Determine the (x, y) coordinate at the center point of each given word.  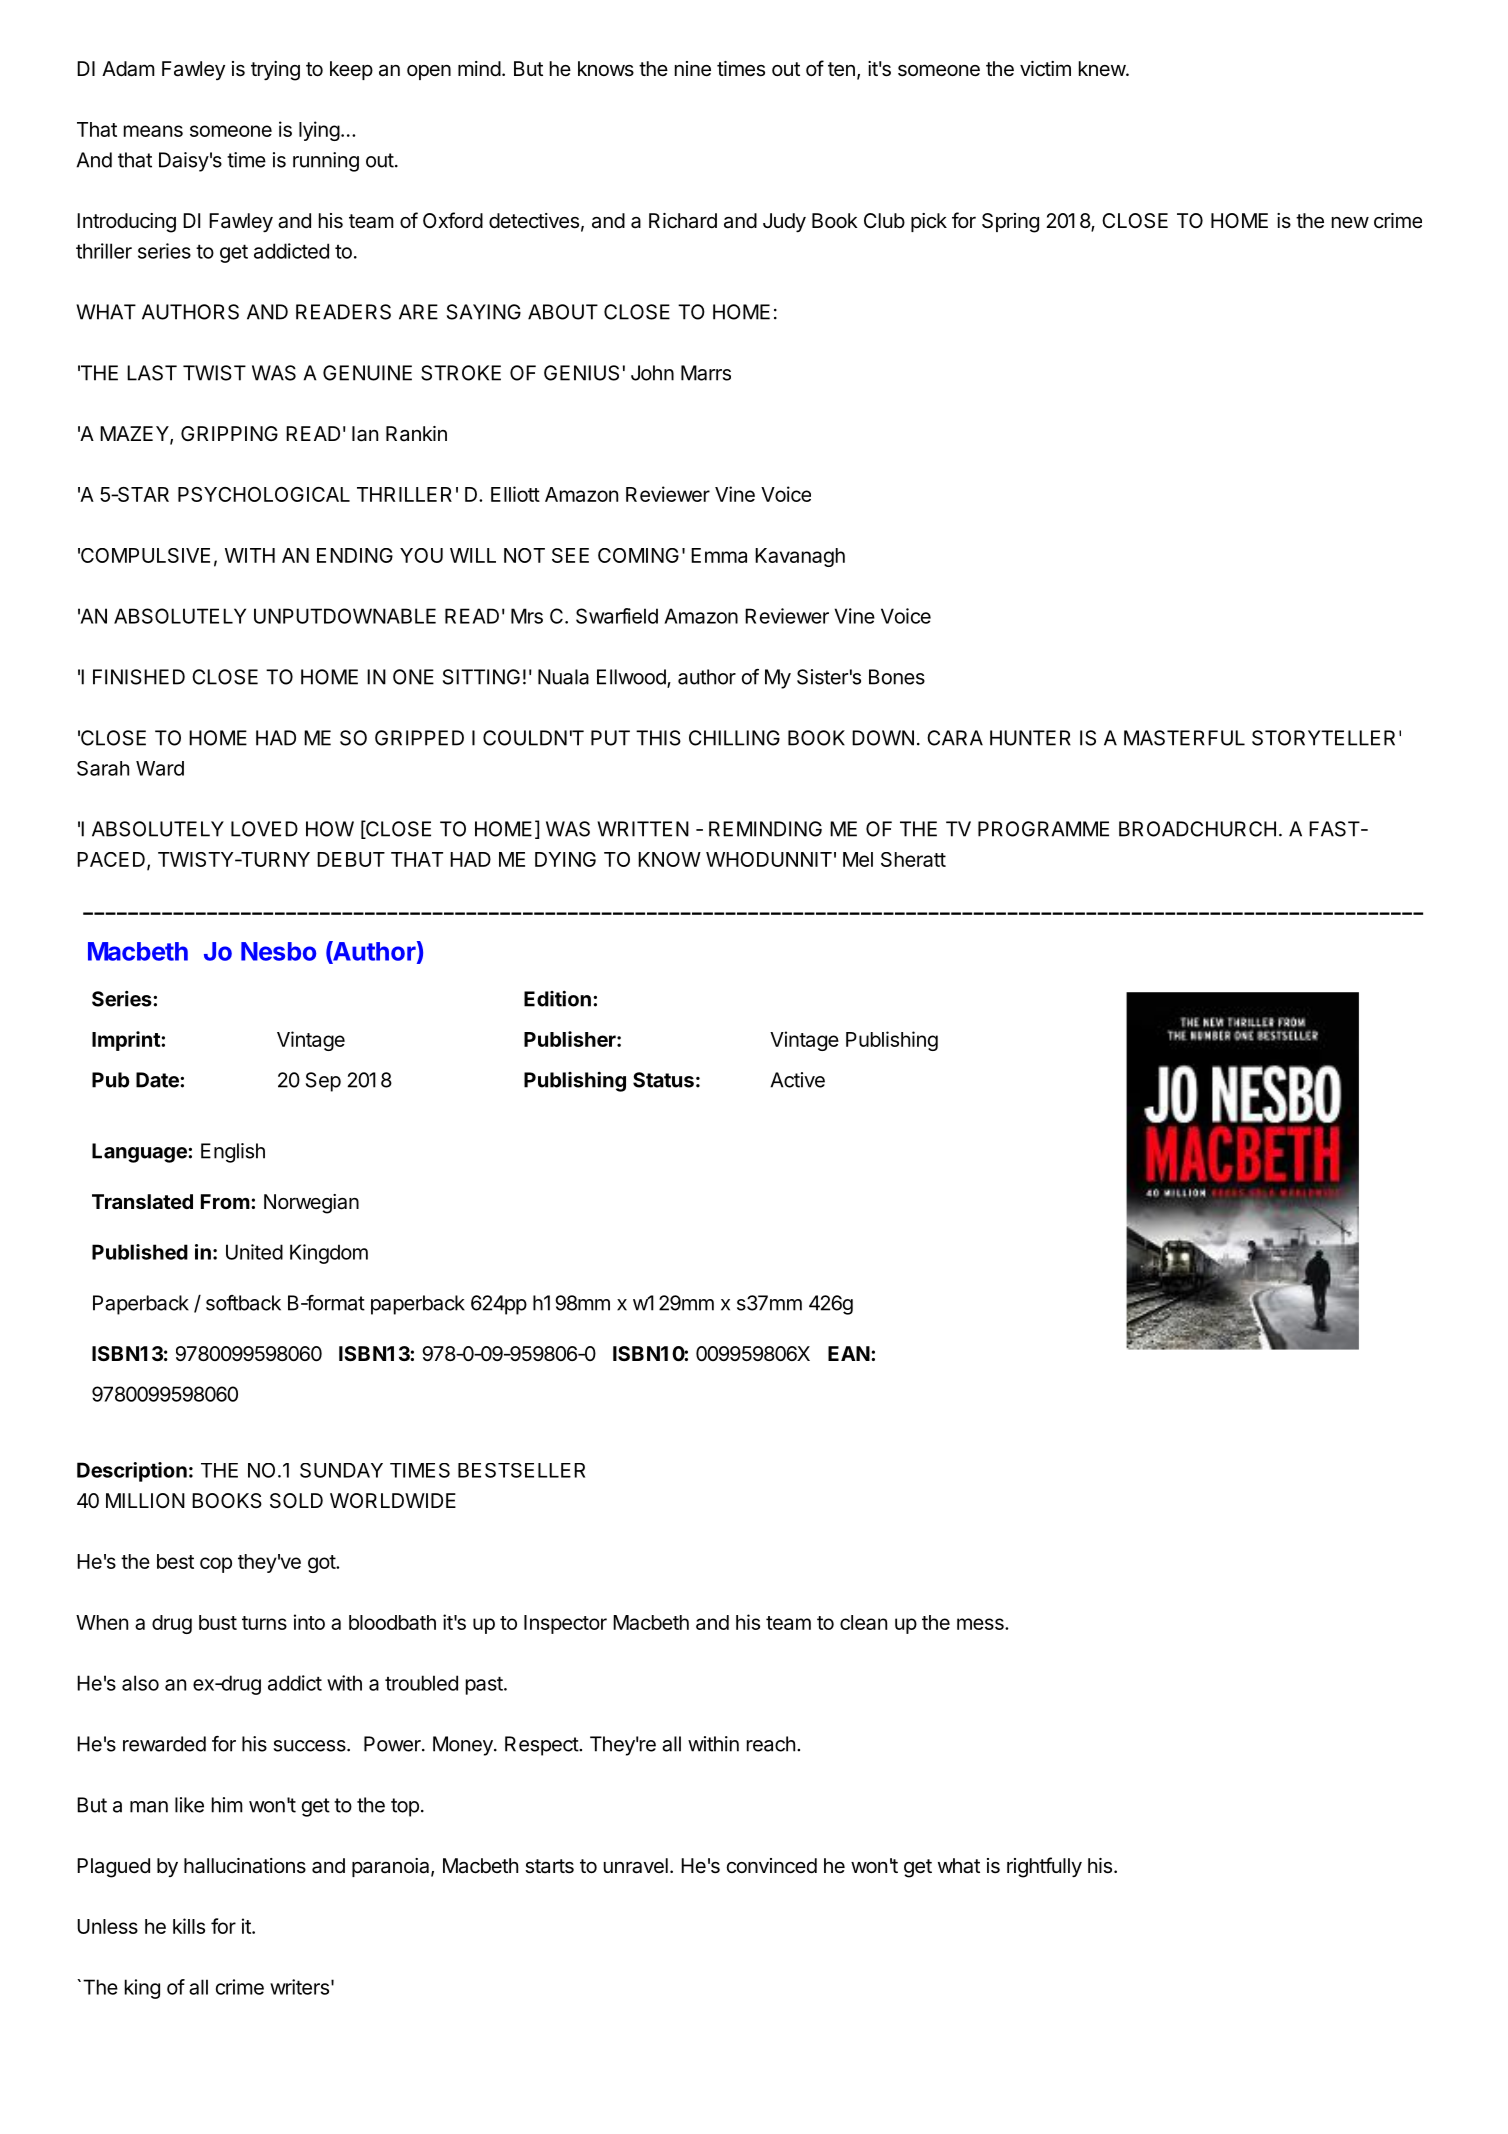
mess (981, 1624)
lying (319, 131)
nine (693, 69)
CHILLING (734, 738)
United (254, 1252)
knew (1103, 68)
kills (189, 1926)
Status (663, 1080)
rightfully (1044, 1867)
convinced (772, 1866)
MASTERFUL (1184, 738)
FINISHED (139, 677)
